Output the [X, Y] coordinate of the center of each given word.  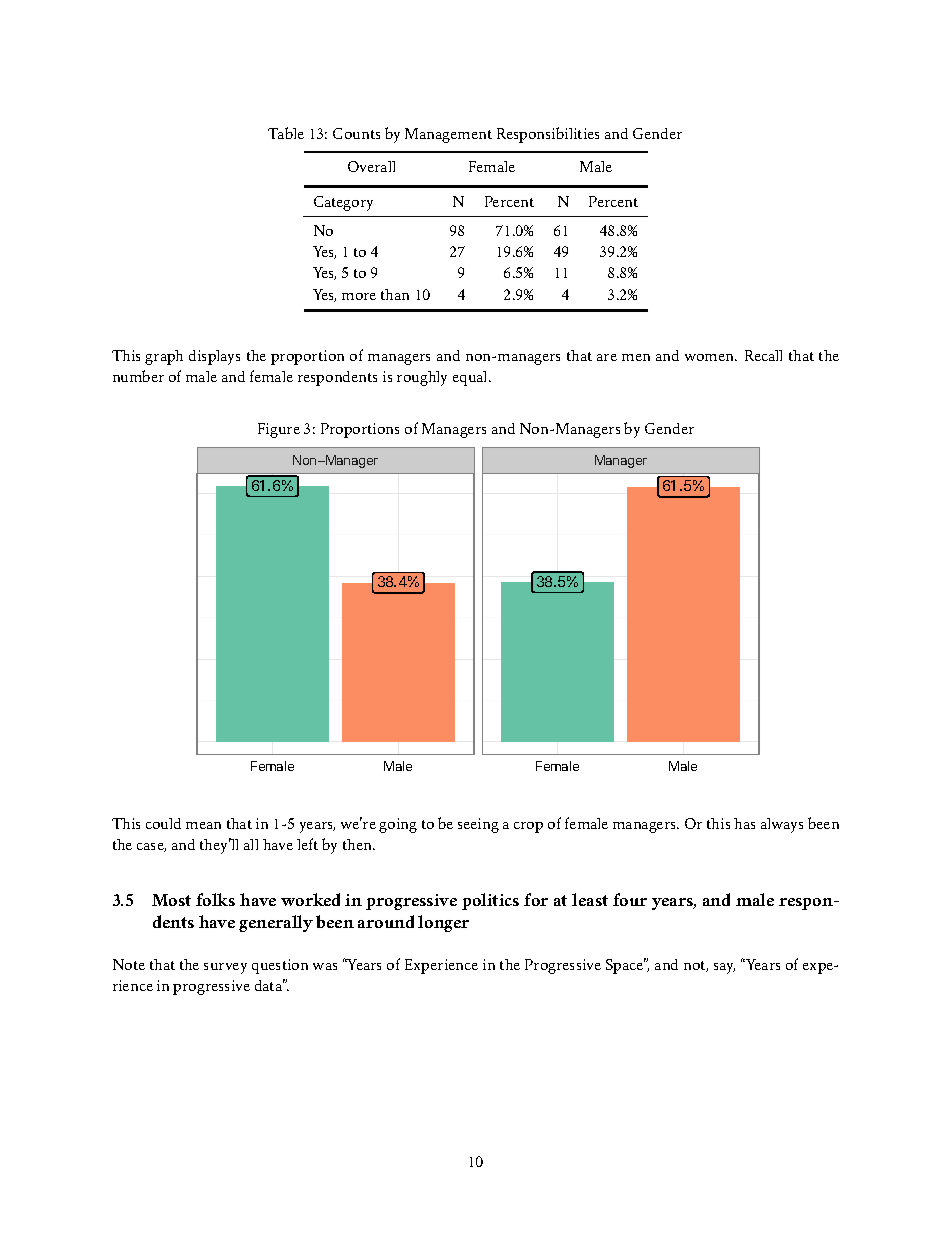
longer [443, 923]
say [724, 968]
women [711, 357]
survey [225, 968]
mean [203, 825]
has [744, 823]
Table [286, 133]
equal [471, 378]
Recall [763, 355]
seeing [478, 825]
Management [448, 135]
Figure [279, 430]
